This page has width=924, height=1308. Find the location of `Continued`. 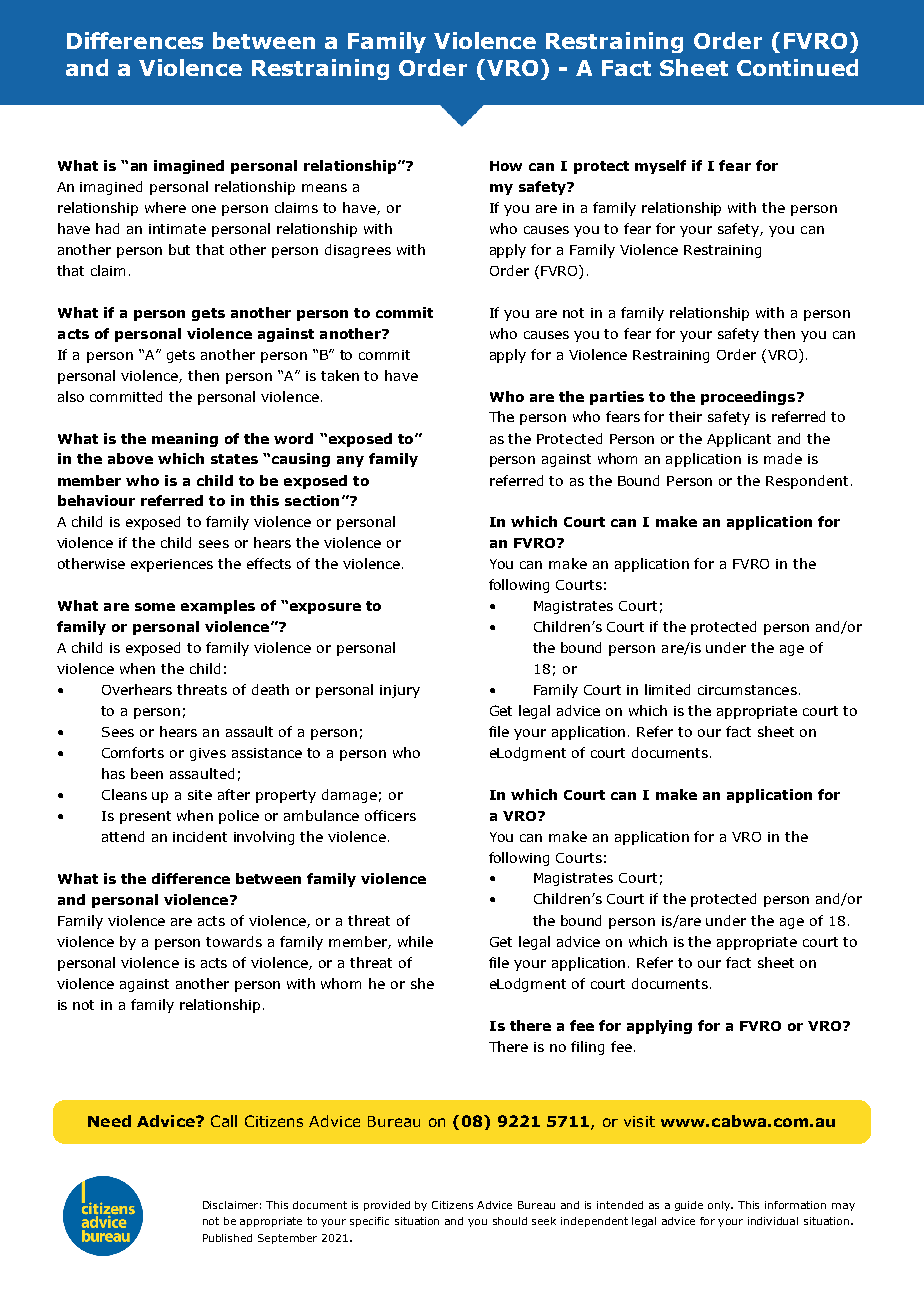

Continued is located at coordinates (797, 67).
